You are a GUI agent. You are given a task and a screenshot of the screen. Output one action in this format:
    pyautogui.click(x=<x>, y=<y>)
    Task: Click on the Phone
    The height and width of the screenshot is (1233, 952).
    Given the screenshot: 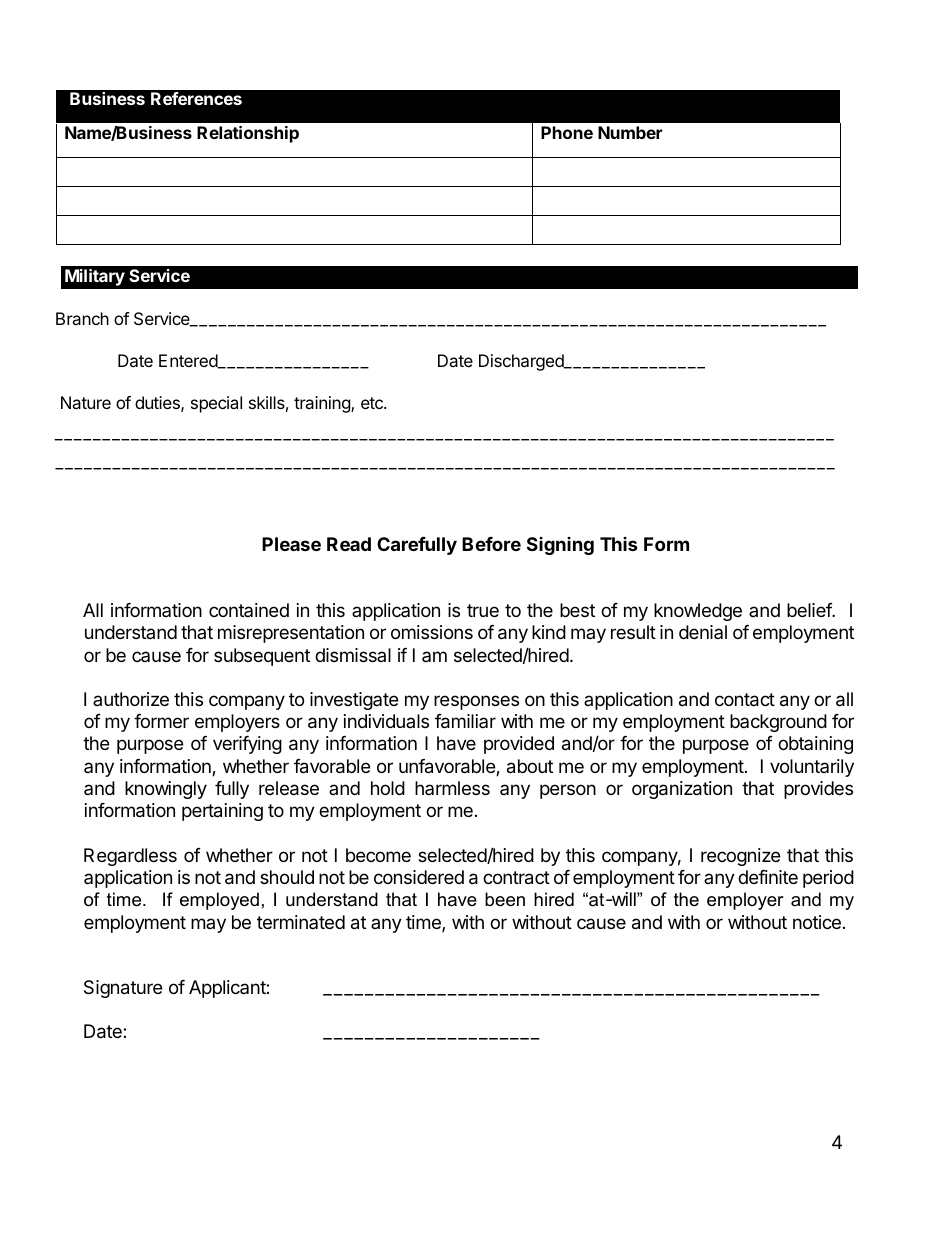 What is the action you would take?
    pyautogui.click(x=567, y=132)
